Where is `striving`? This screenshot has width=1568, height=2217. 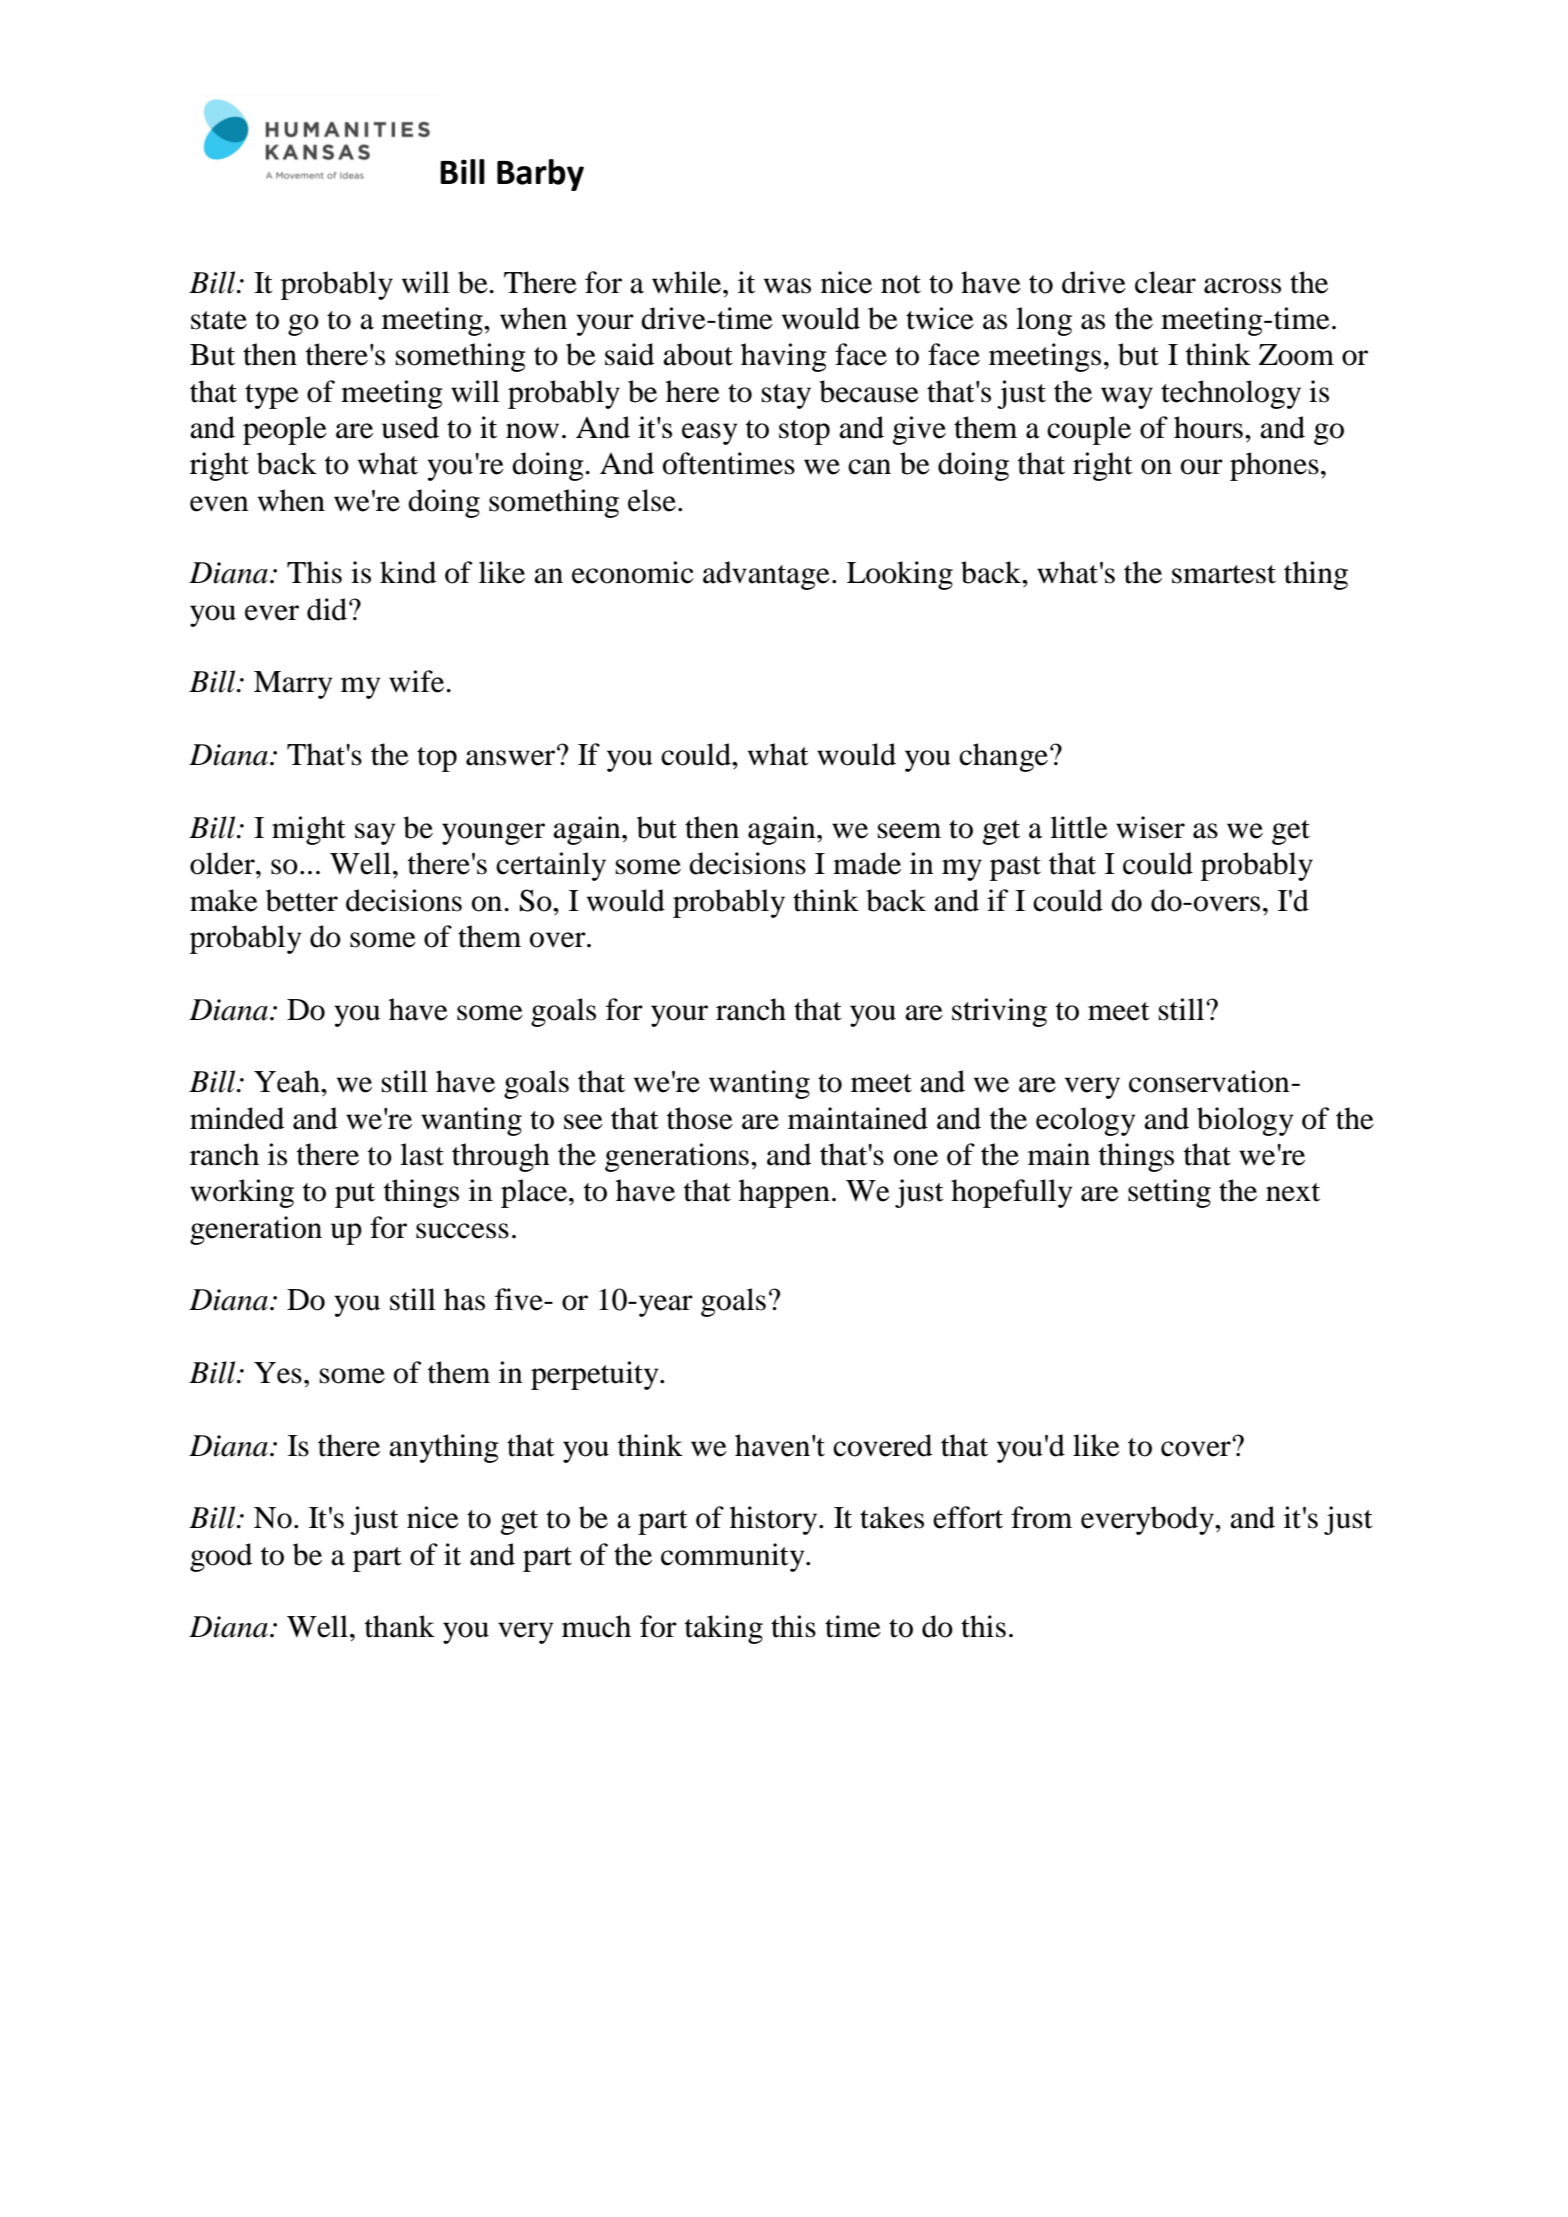 striving is located at coordinates (999, 1012).
